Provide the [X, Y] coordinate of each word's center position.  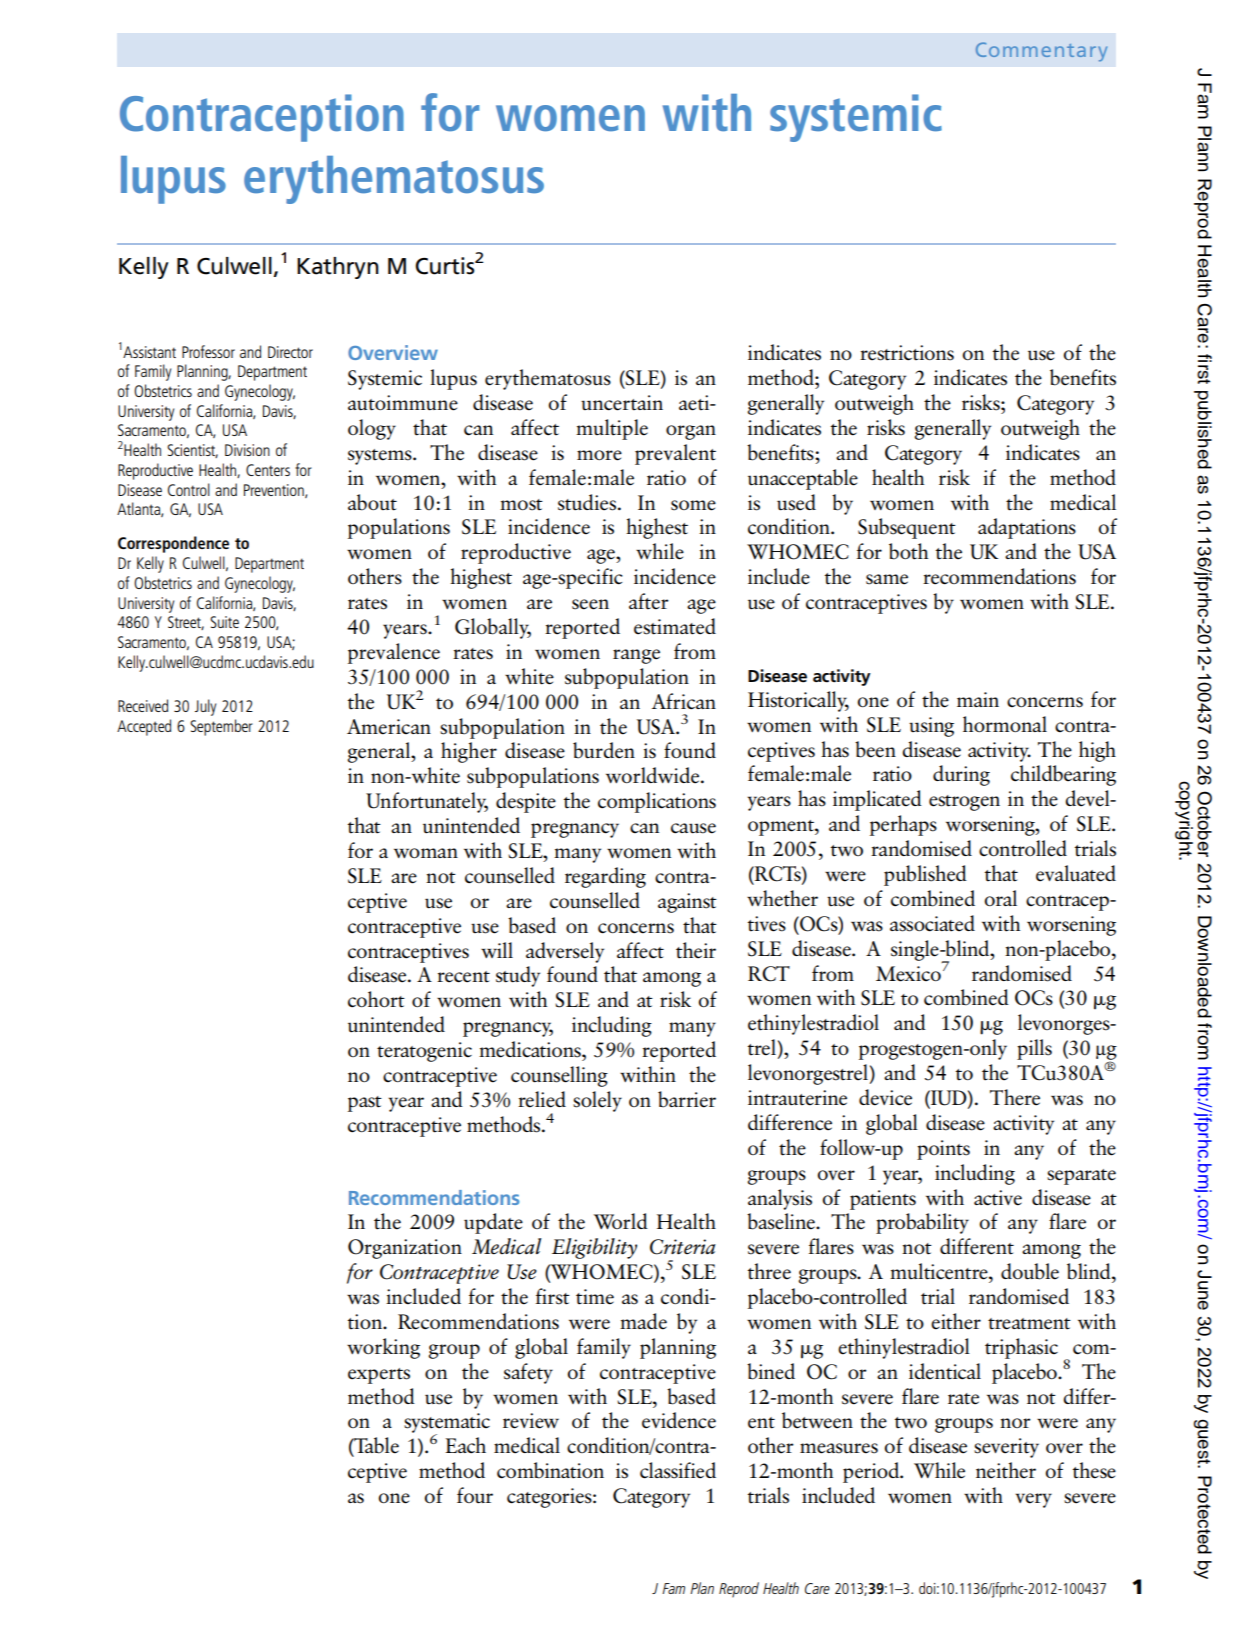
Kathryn [338, 268]
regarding [605, 877]
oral [1000, 898]
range [636, 656]
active [998, 1198]
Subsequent [907, 528]
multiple [612, 429]
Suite [224, 622]
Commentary [1041, 52]
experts [379, 1376]
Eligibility [594, 1248]
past [365, 1104]
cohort [376, 999]
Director [290, 352]
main [978, 699]
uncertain [622, 403]
